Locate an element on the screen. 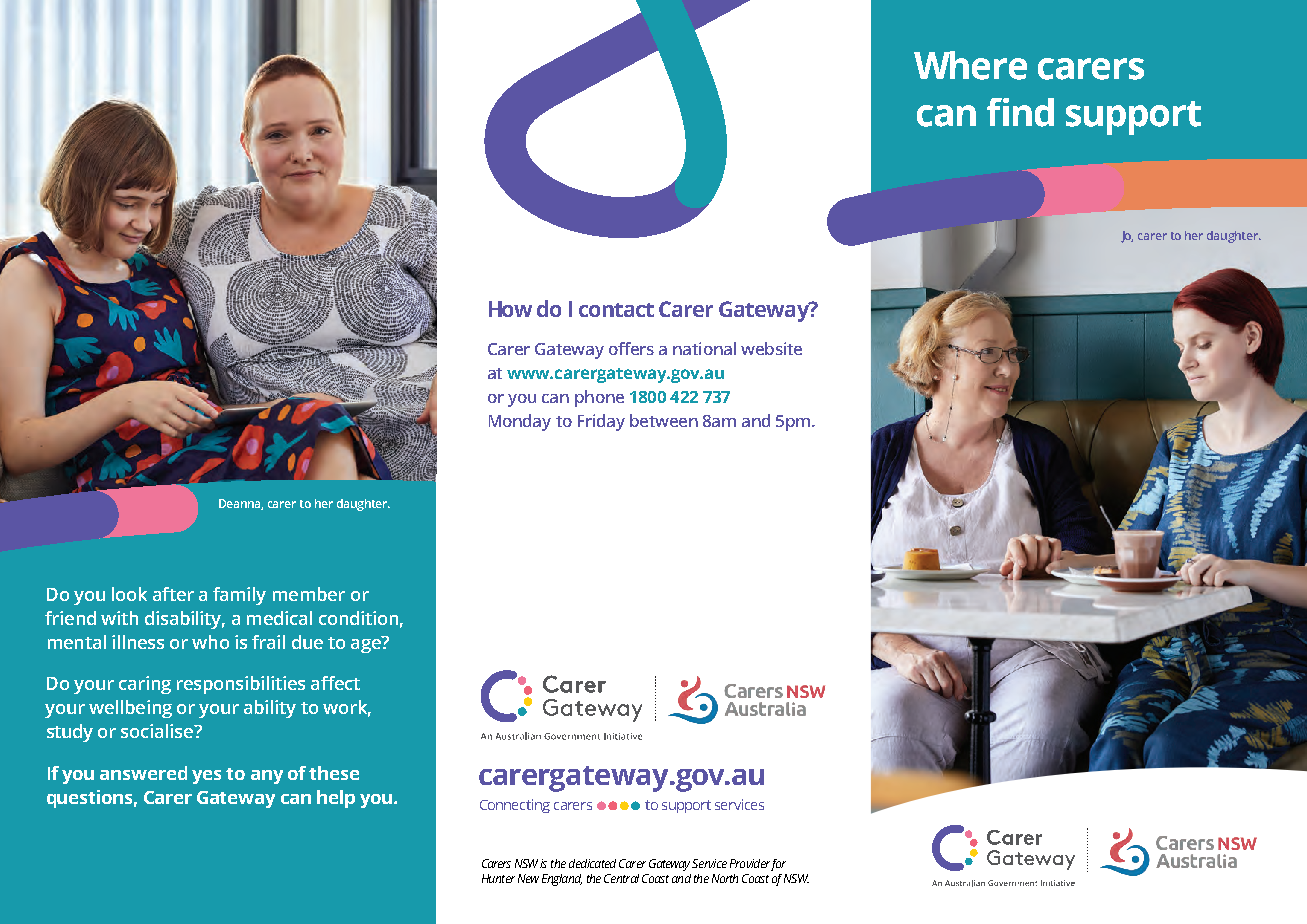  Deanna is located at coordinates (241, 504).
